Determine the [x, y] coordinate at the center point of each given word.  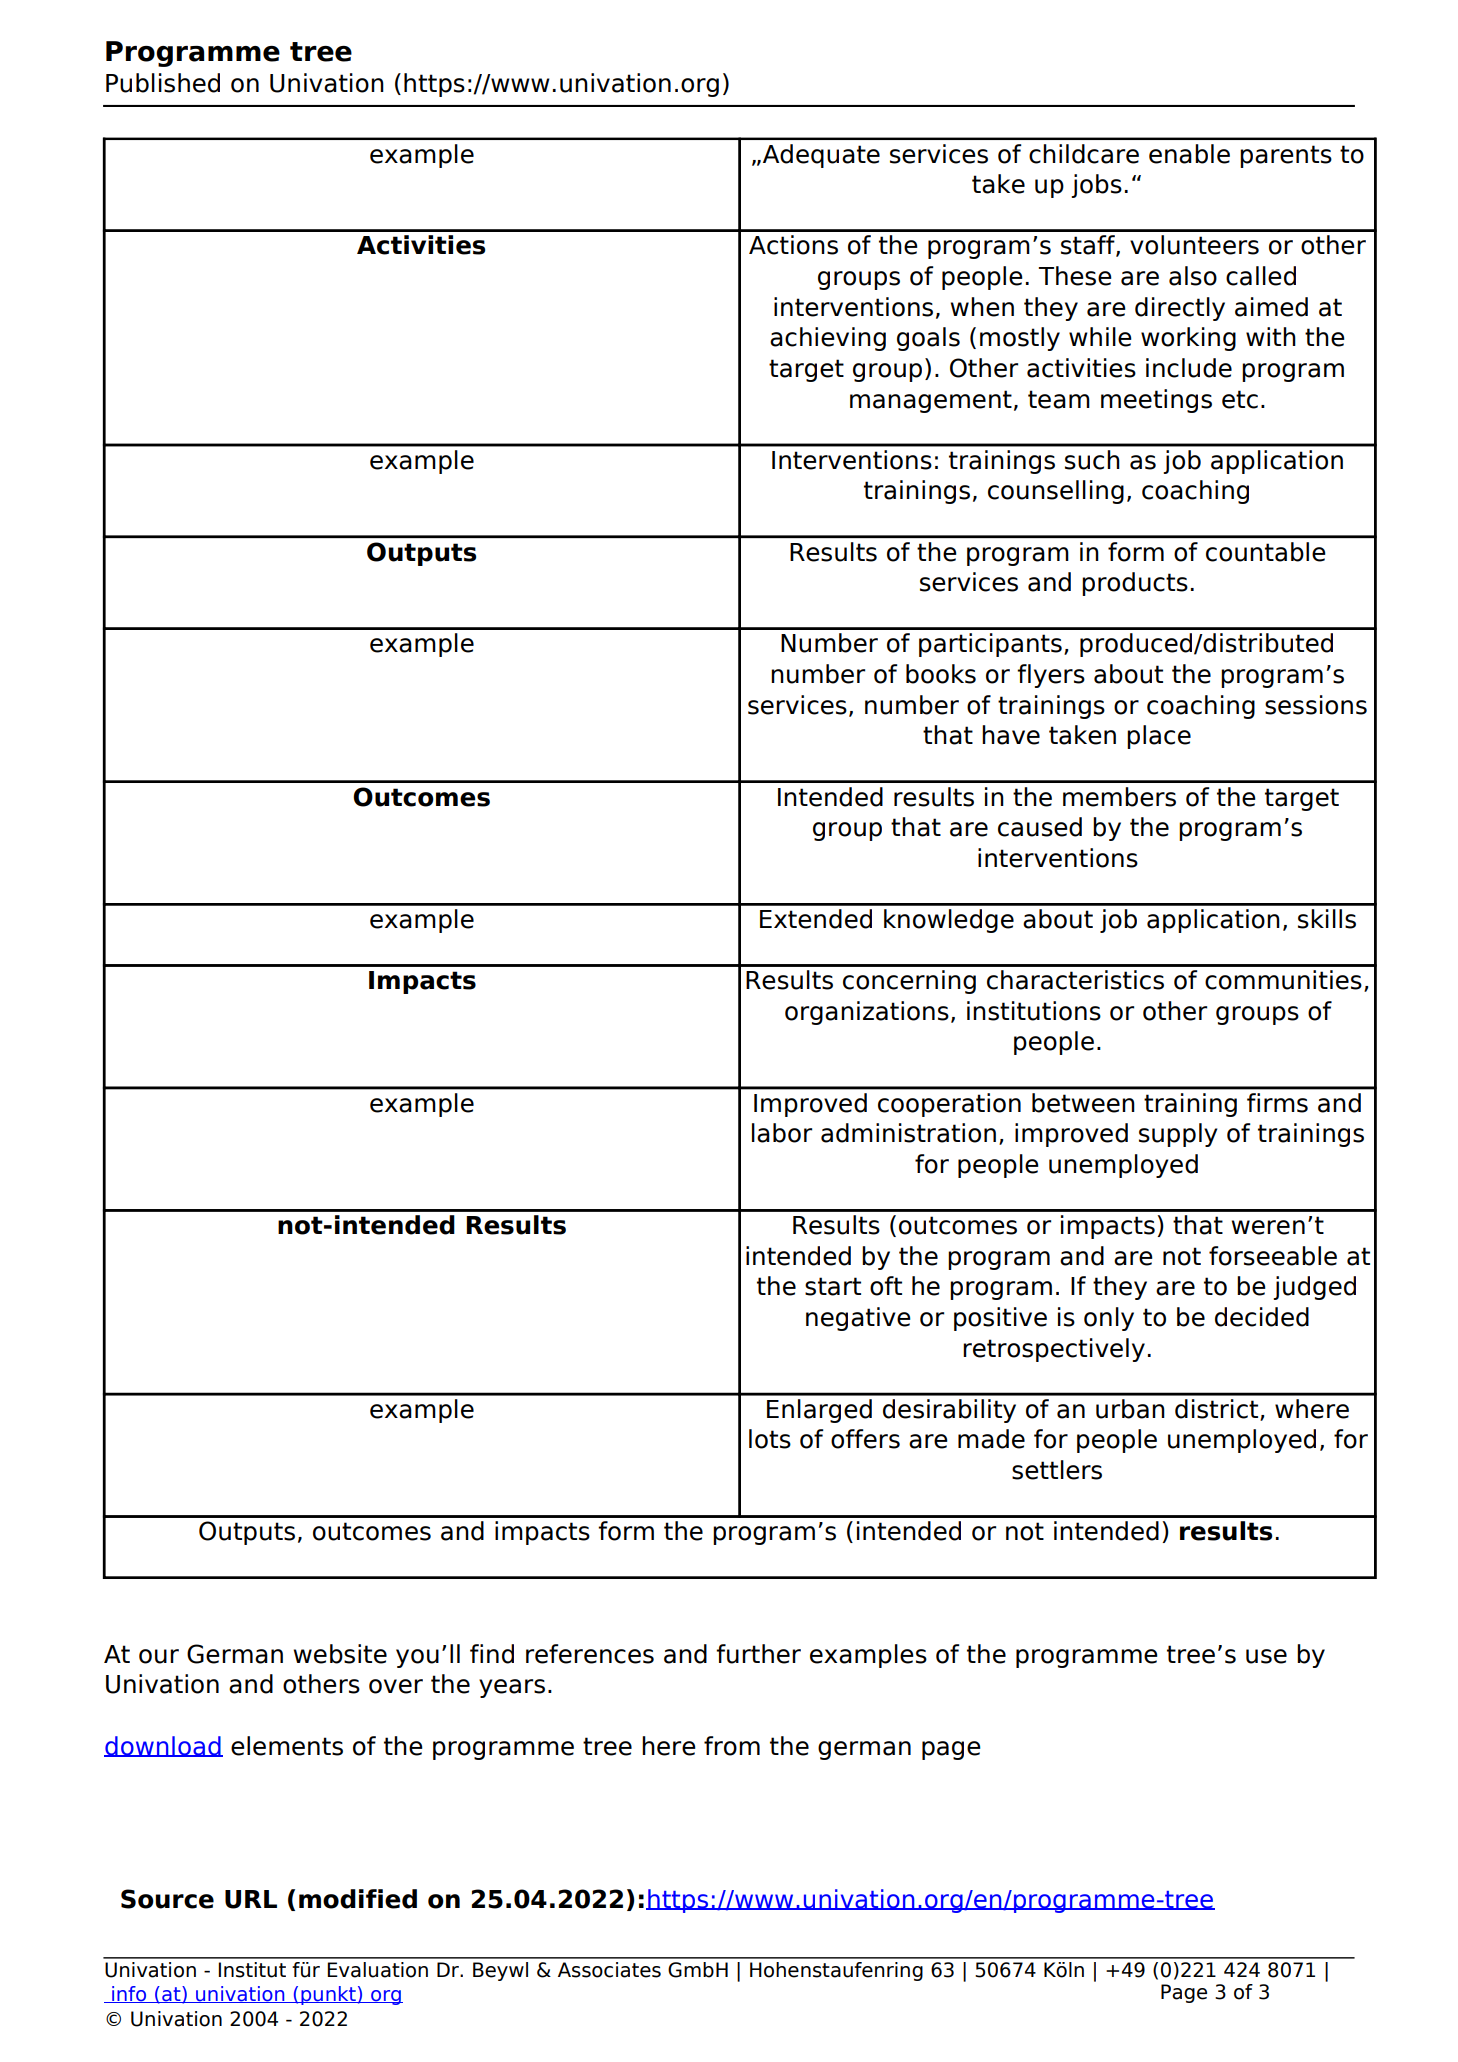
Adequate [821, 156]
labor [782, 1133]
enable [1189, 154]
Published [163, 83]
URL [251, 1899]
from [732, 1746]
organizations [867, 1013]
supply [1178, 1135]
